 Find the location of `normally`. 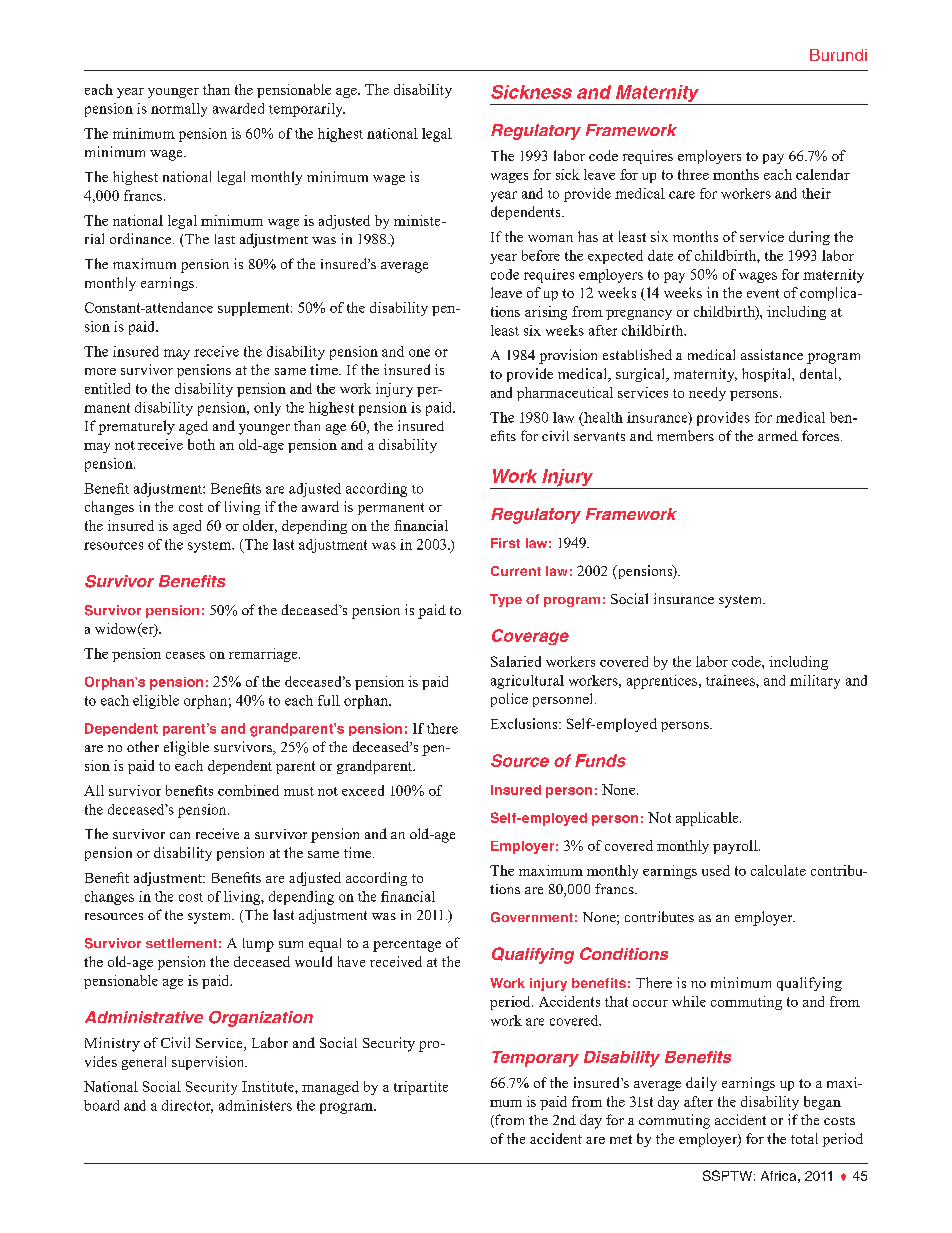

normally is located at coordinates (179, 110).
